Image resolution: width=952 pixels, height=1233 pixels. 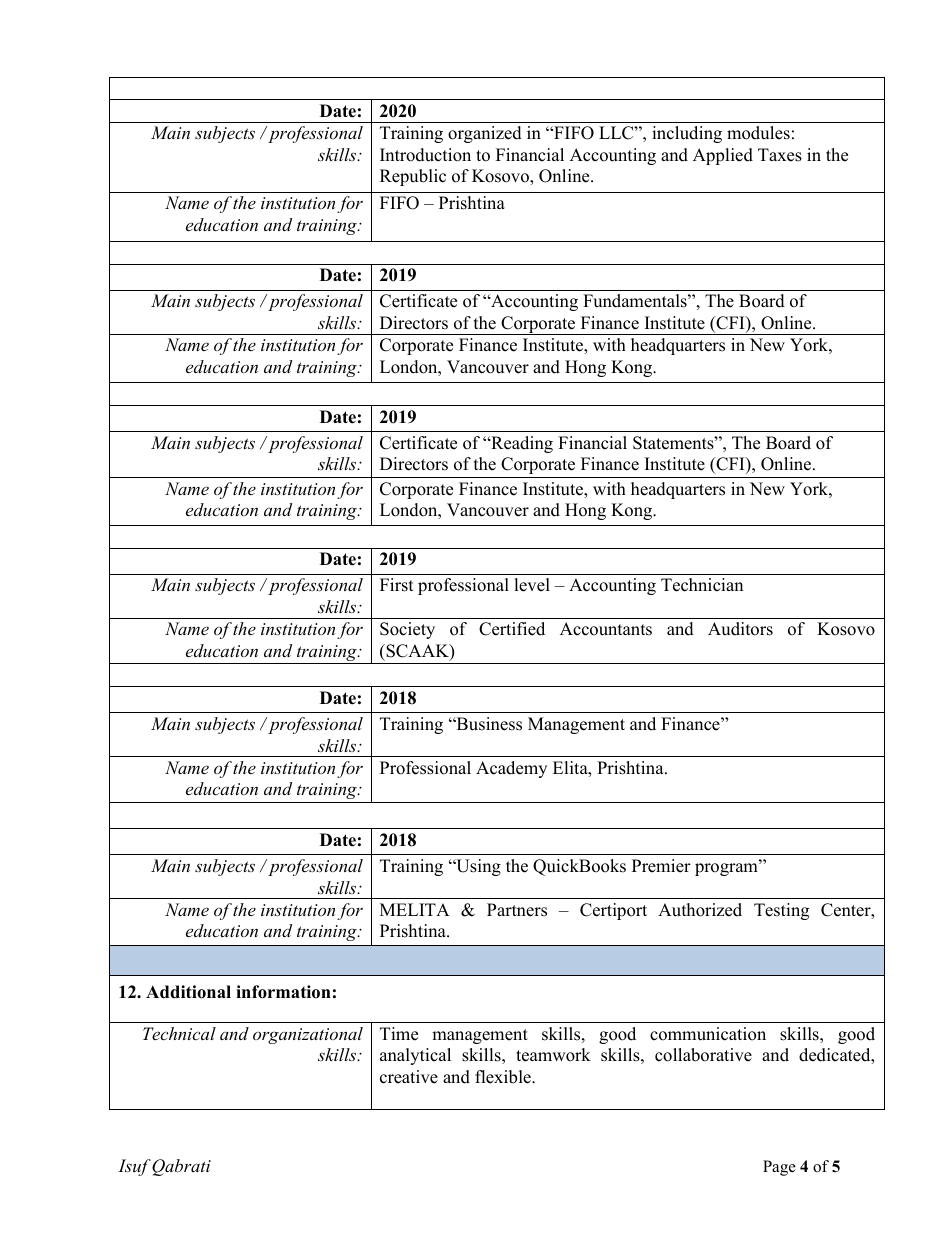 What do you see at coordinates (512, 629) in the screenshot?
I see `Certified` at bounding box center [512, 629].
